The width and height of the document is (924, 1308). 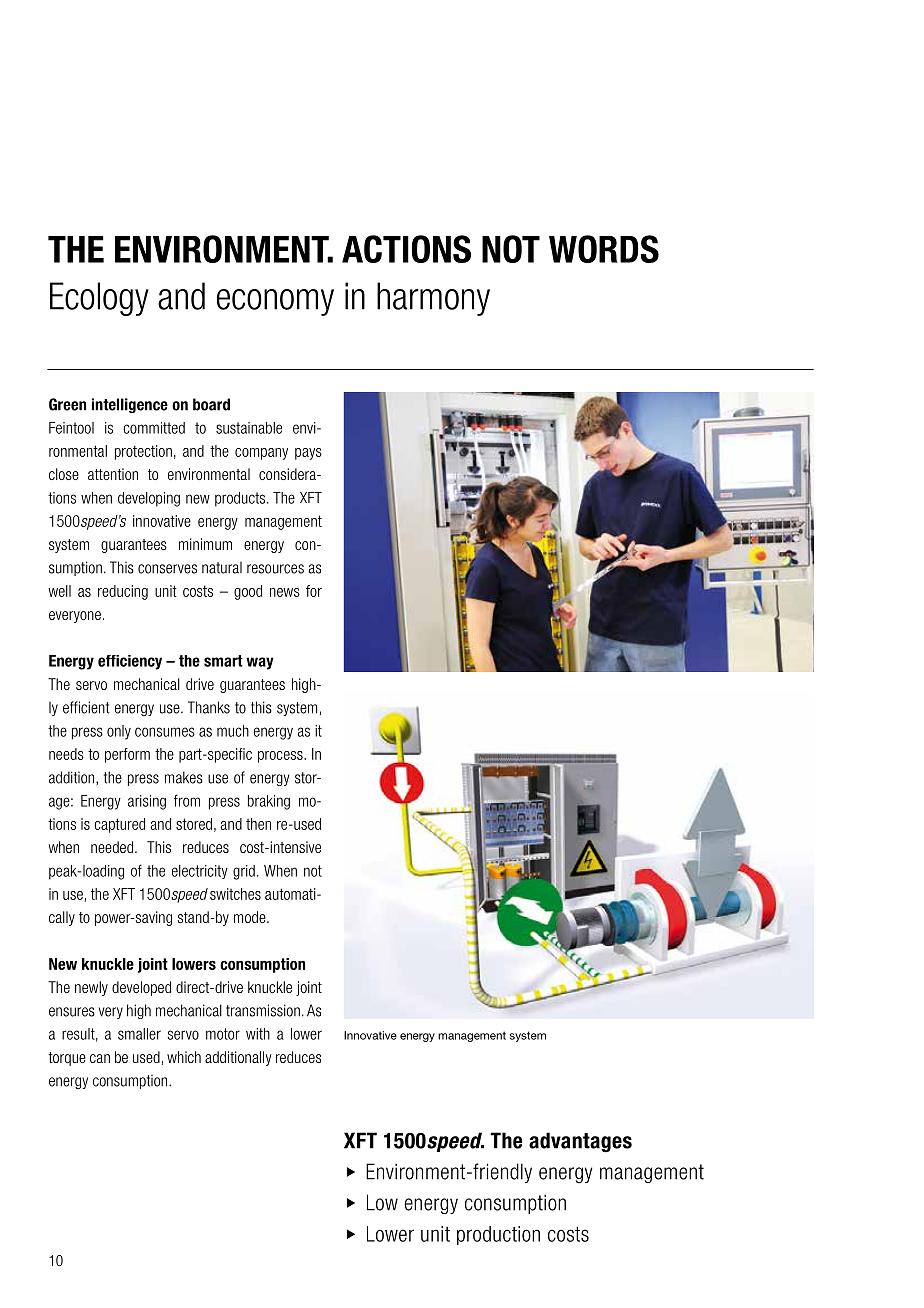 I want to click on process, so click(x=281, y=757).
